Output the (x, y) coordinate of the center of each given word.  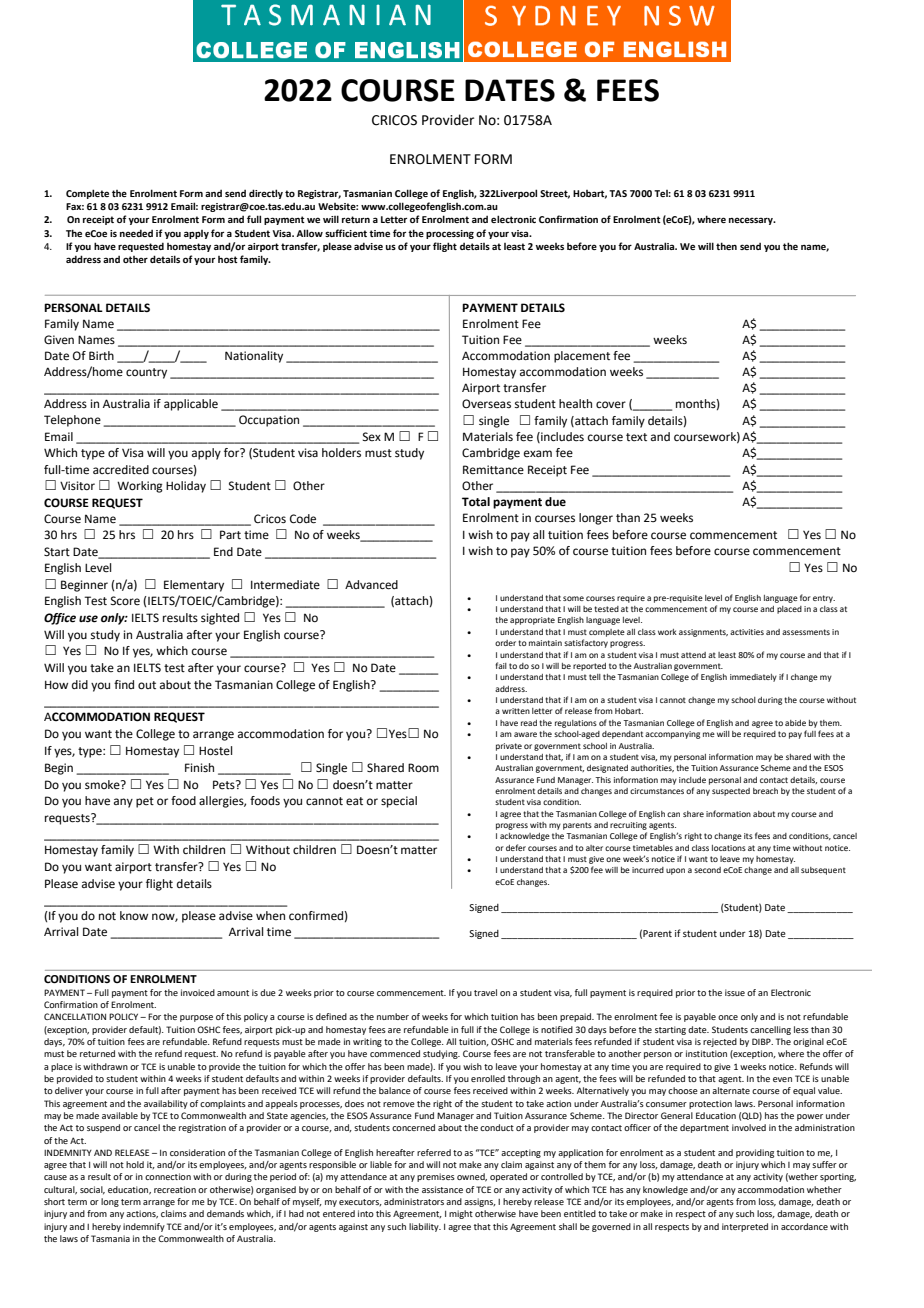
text (636, 437)
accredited (121, 470)
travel (485, 992)
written (516, 711)
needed (136, 233)
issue (735, 992)
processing (450, 234)
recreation (175, 1189)
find (124, 684)
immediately (753, 678)
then (726, 246)
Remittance (493, 469)
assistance (442, 1189)
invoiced (198, 992)
